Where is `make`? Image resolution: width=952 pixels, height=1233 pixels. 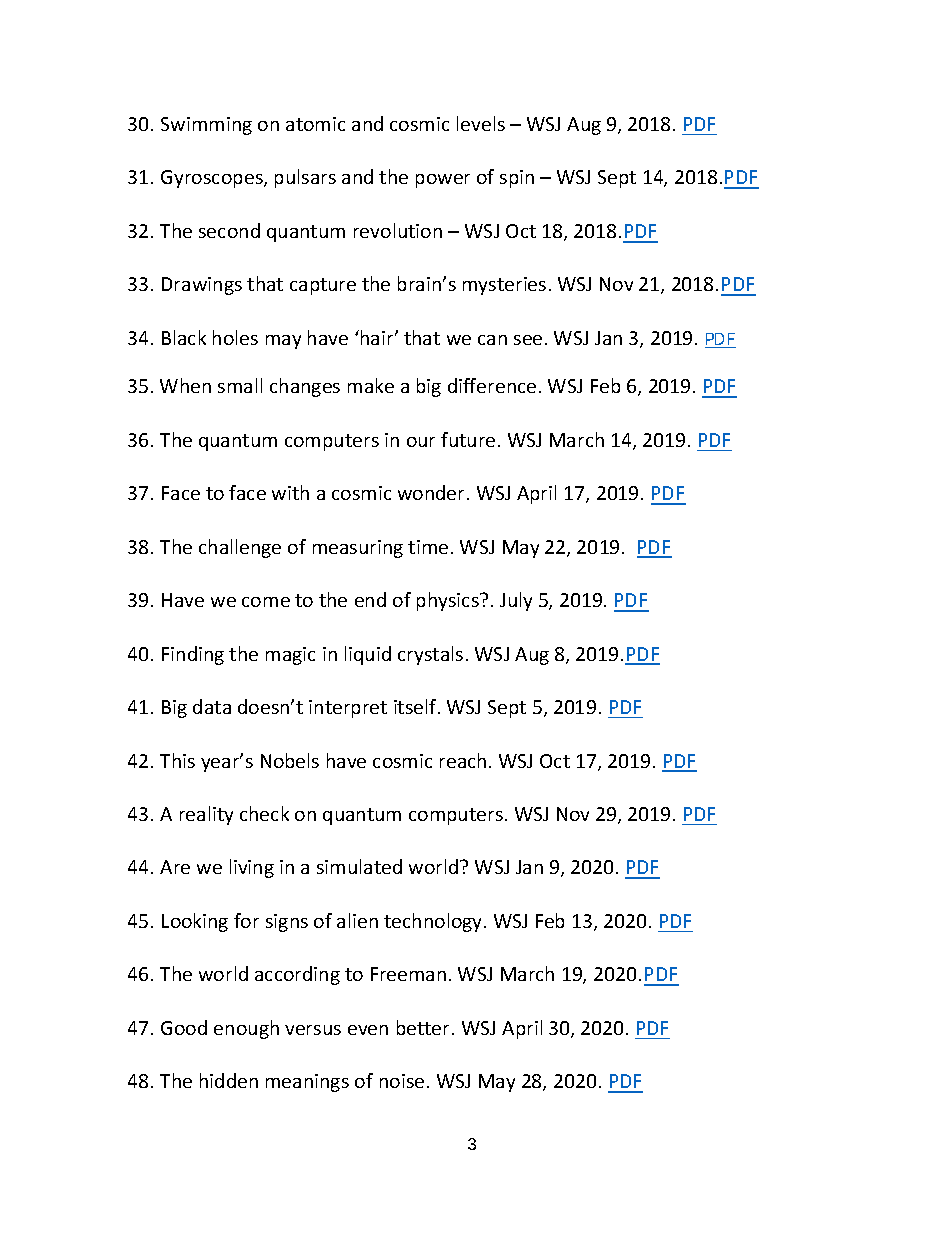
make is located at coordinates (371, 385).
